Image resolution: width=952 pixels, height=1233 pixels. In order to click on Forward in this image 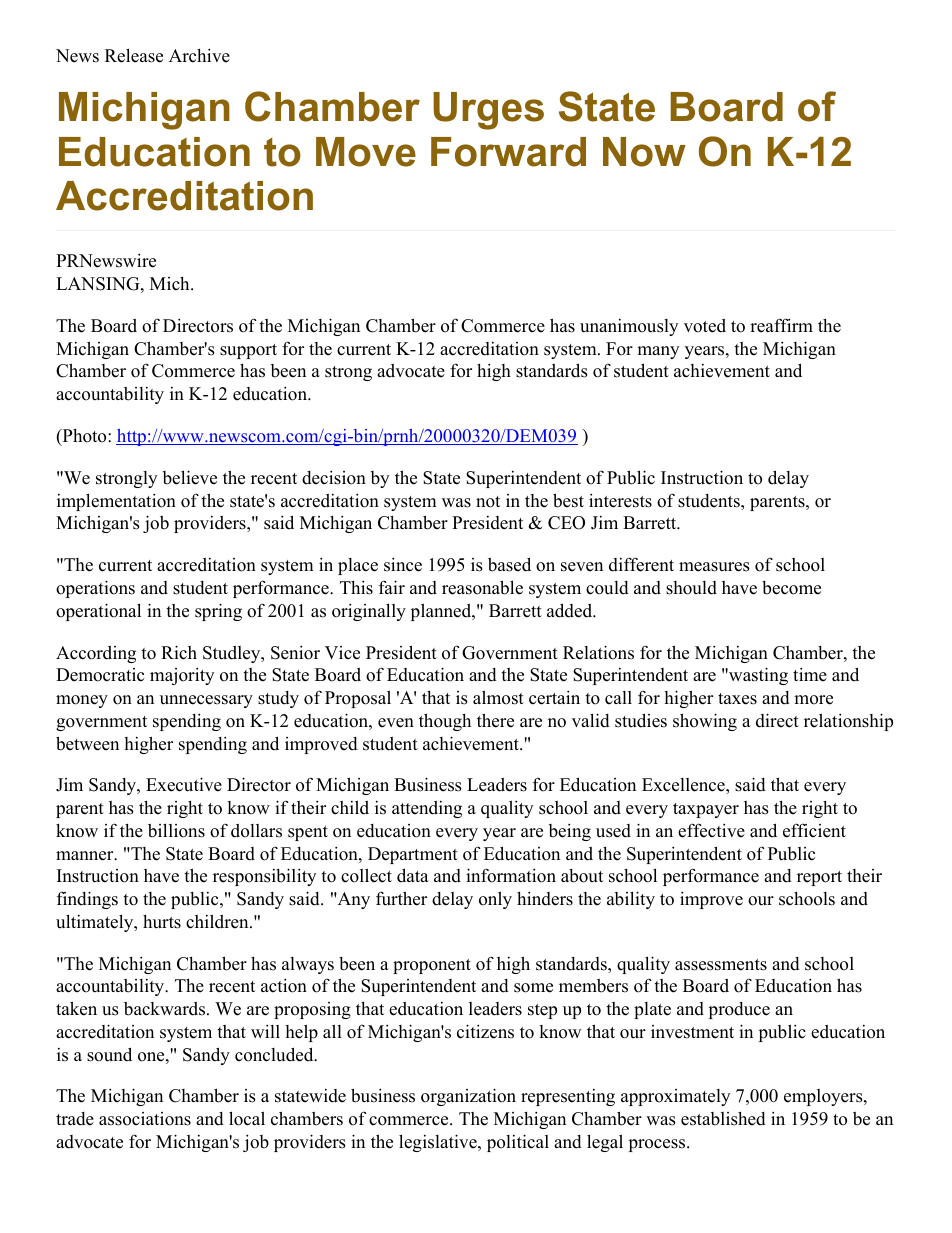, I will do `click(508, 152)`.
